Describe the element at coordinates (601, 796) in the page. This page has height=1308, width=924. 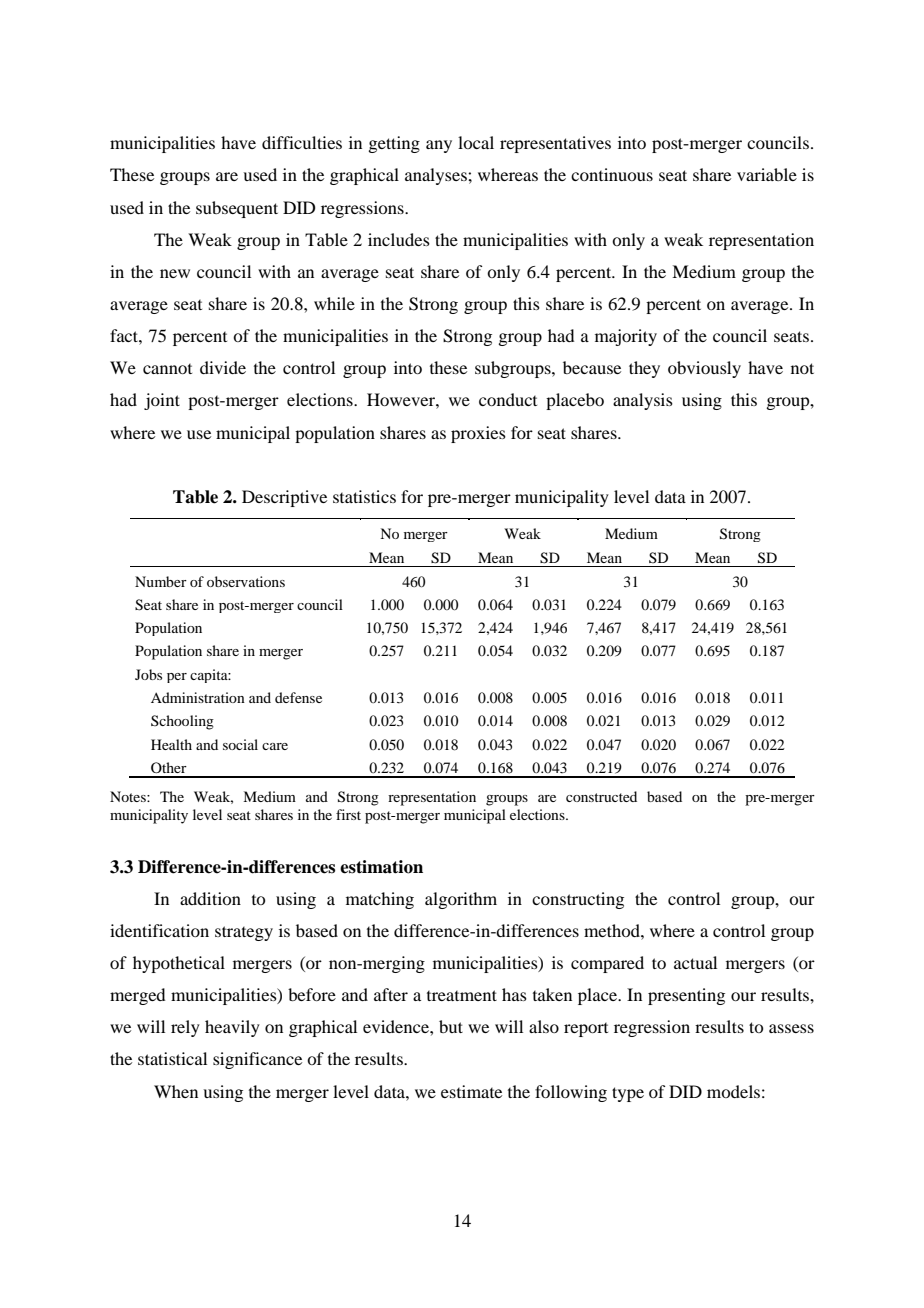
I see `constructed` at that location.
